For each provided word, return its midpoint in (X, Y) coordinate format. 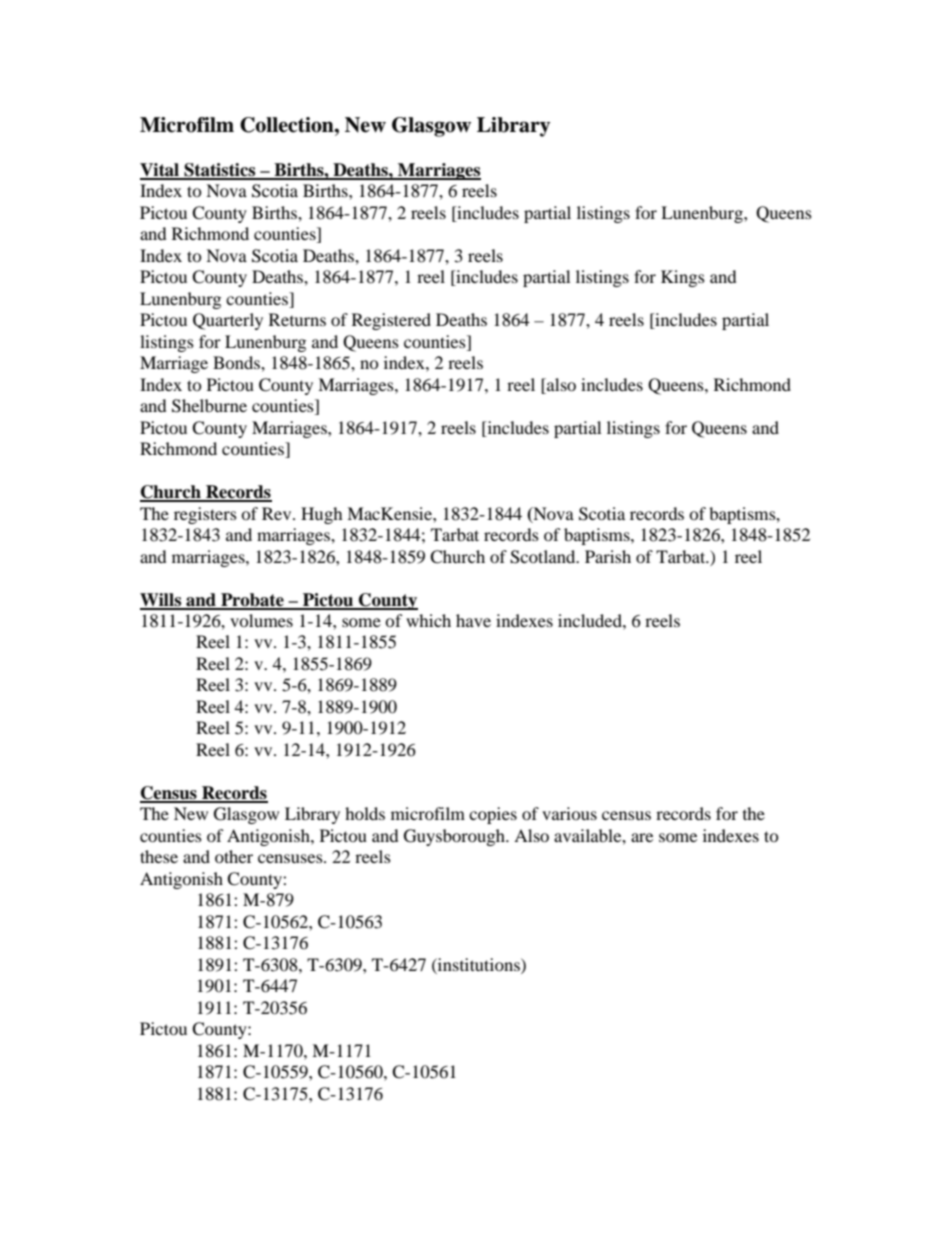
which (428, 620)
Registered (391, 321)
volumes (261, 620)
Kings (683, 278)
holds (365, 813)
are (642, 837)
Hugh (322, 515)
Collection (288, 125)
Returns (297, 319)
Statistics (220, 171)
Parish (608, 556)
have (473, 620)
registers (205, 515)
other (234, 856)
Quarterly (228, 321)
